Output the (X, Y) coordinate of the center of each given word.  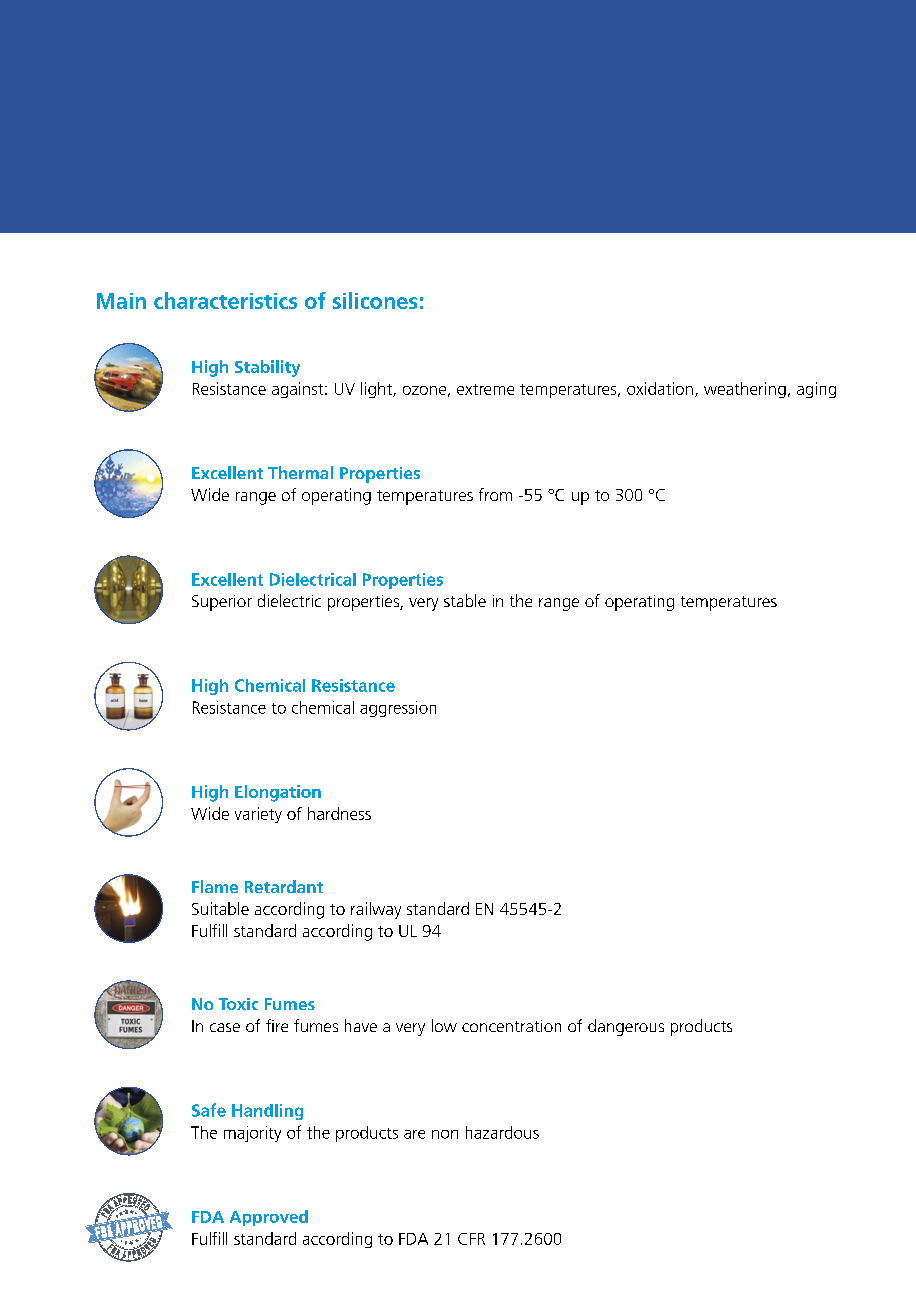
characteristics (225, 300)
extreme (485, 389)
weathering (745, 390)
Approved (269, 1218)
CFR (471, 1239)
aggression (398, 709)
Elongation (278, 793)
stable (465, 600)
